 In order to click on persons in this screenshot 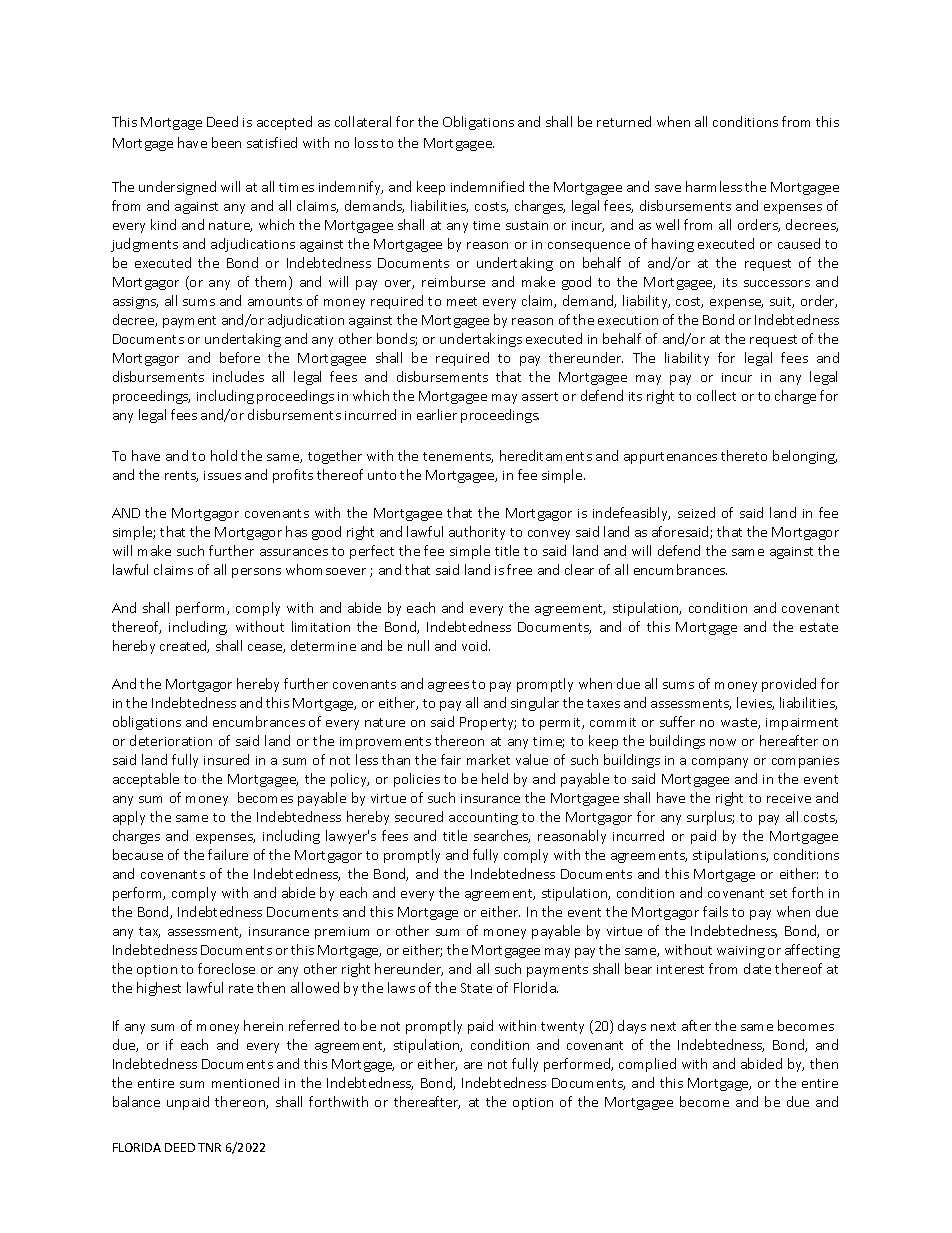, I will do `click(256, 573)`.
